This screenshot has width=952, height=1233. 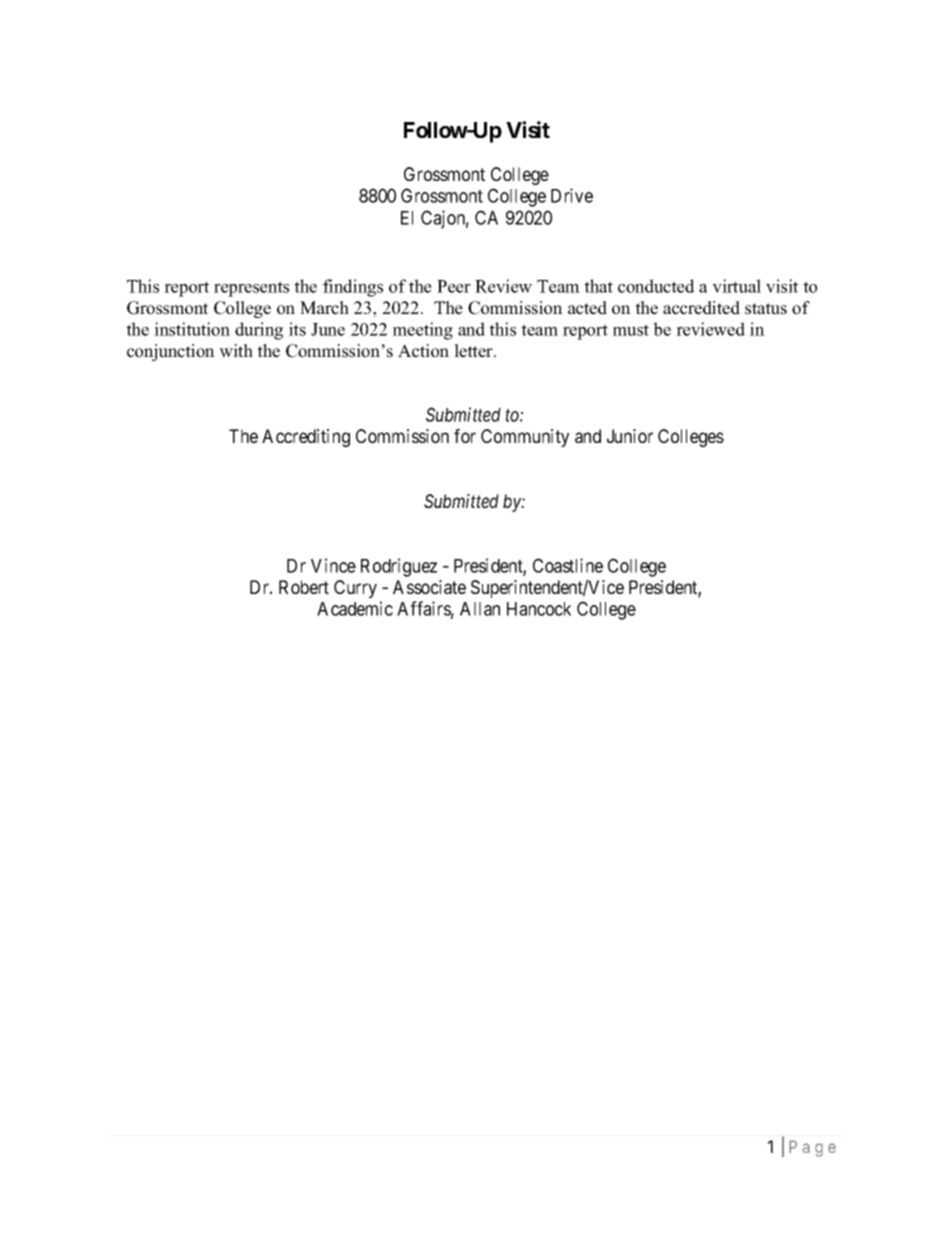 What do you see at coordinates (525, 438) in the screenshot?
I see `Community` at bounding box center [525, 438].
